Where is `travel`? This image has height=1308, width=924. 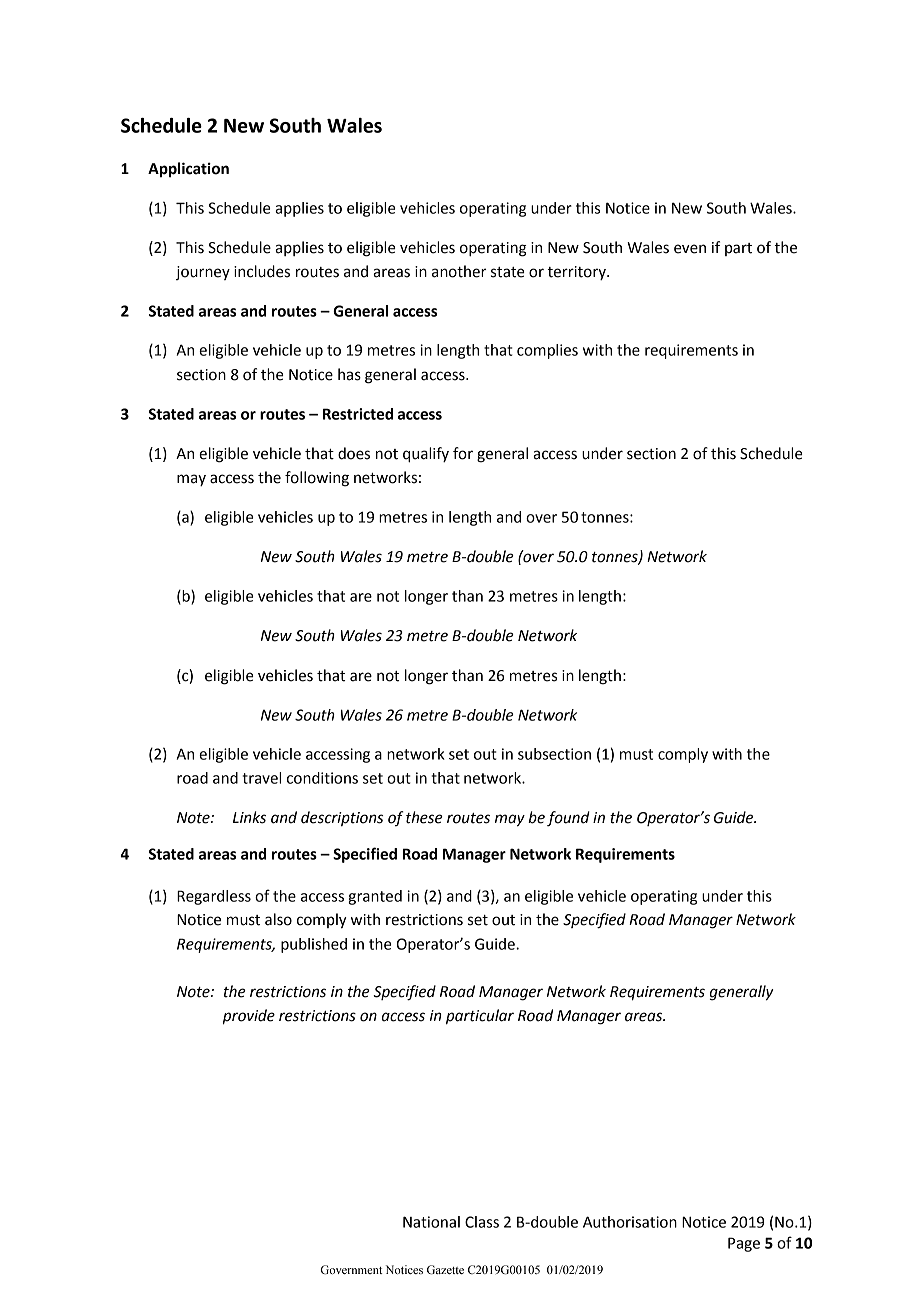 travel is located at coordinates (261, 778).
